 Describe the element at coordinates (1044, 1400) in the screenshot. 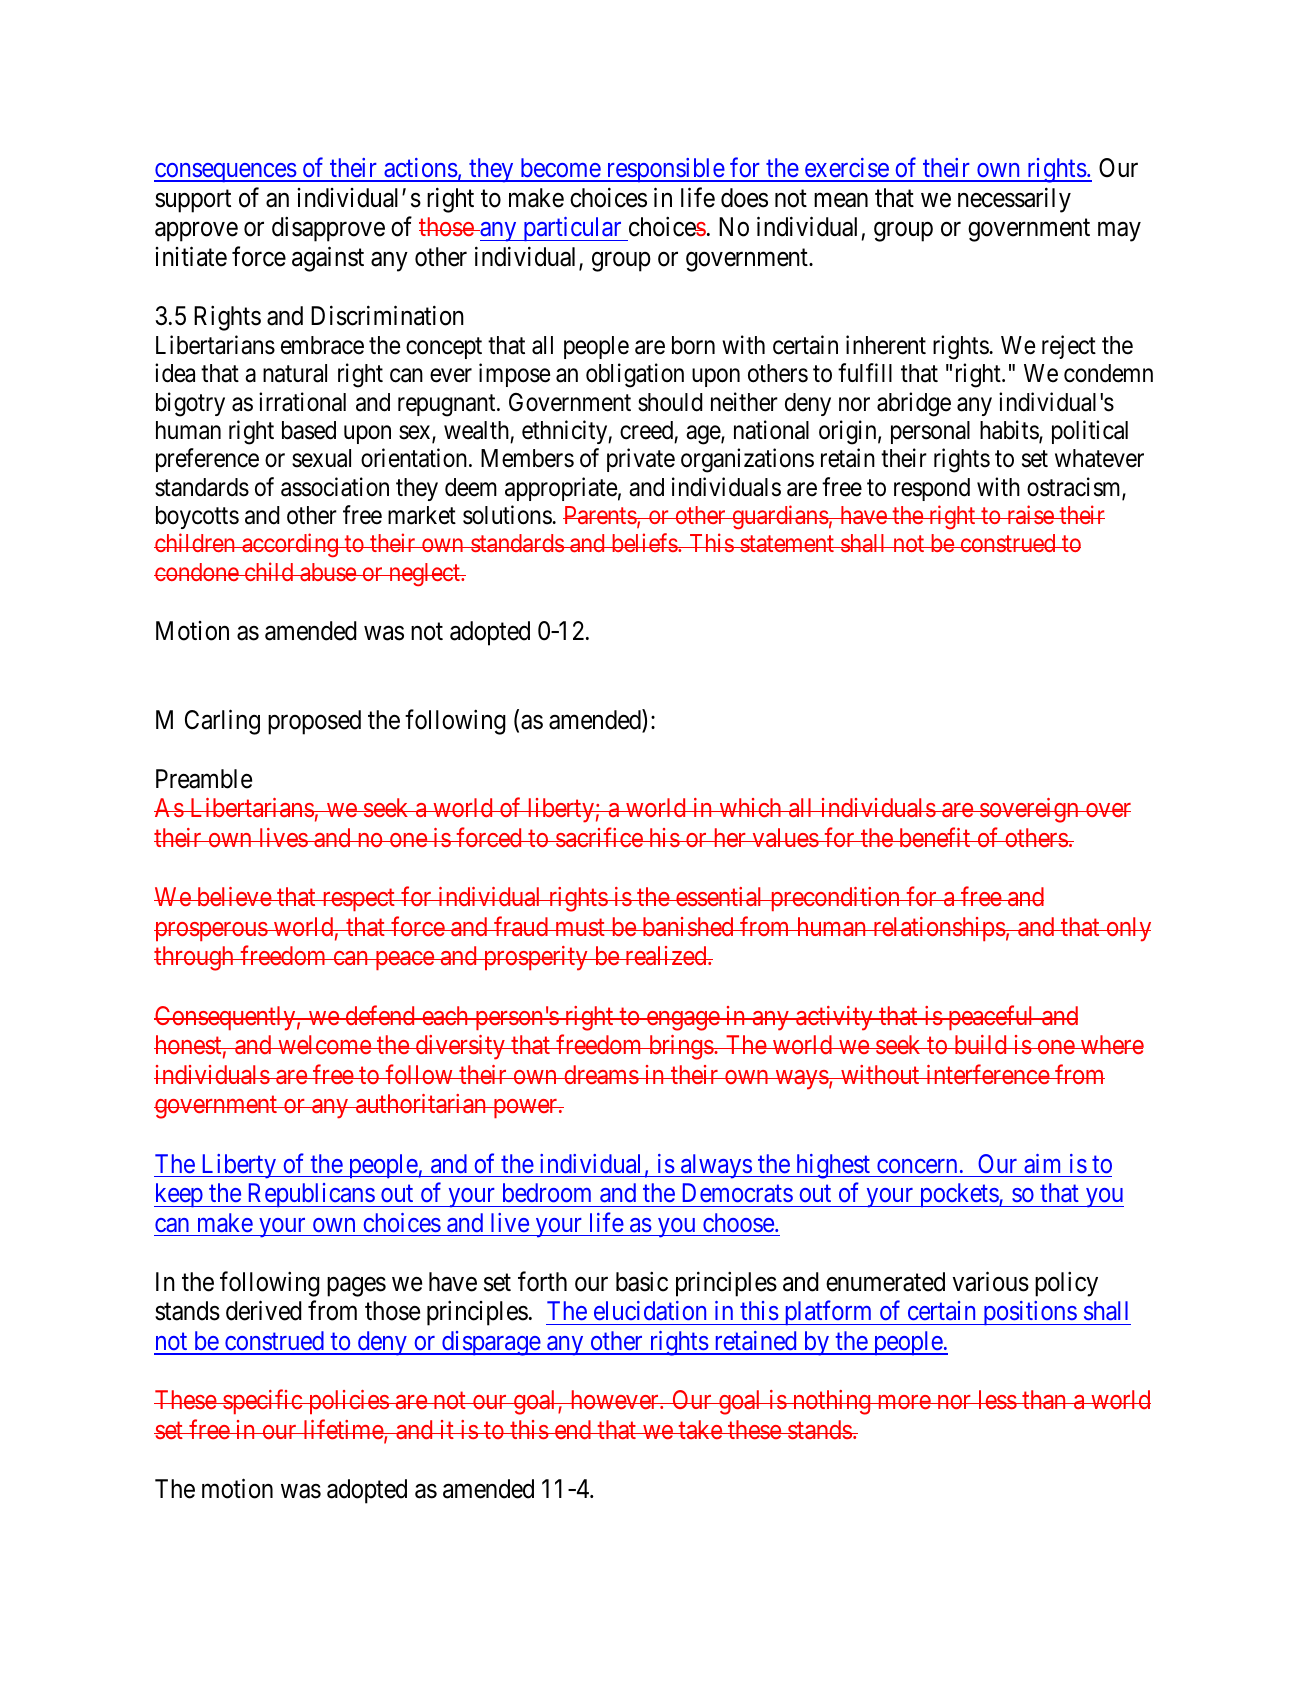

I see `than` at that location.
